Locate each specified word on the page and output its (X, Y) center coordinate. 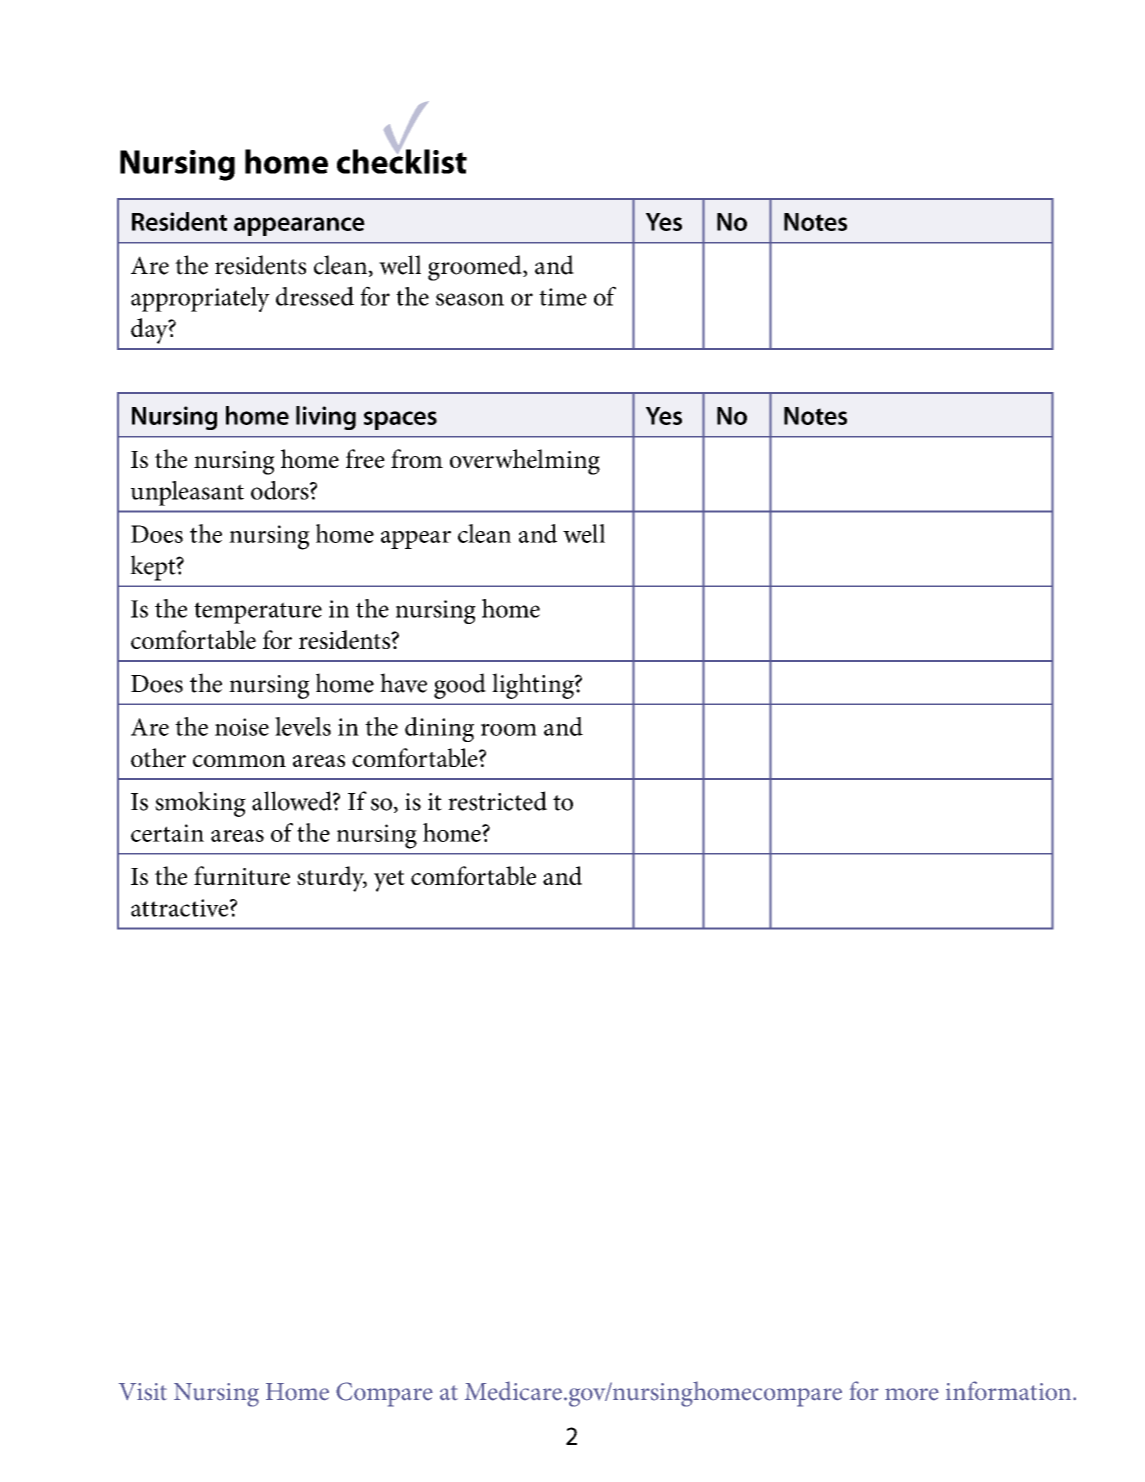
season (470, 299)
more (912, 1394)
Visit (143, 1392)
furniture (242, 875)
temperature (258, 613)
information (1010, 1391)
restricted (497, 801)
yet (389, 881)
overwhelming (525, 462)
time (563, 297)
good (460, 686)
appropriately (200, 299)
